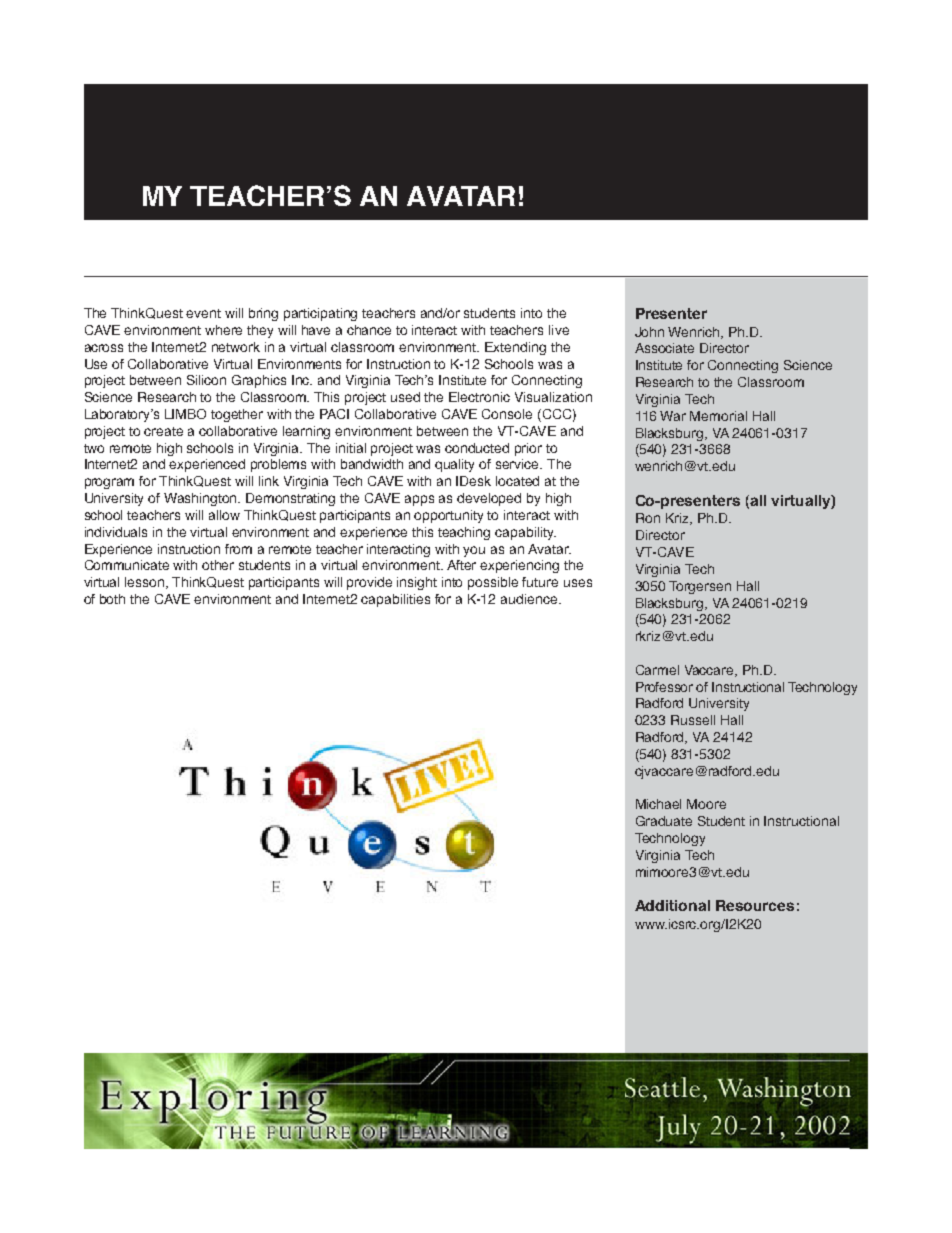 This document has height=1233, width=952. Describe the element at coordinates (649, 332) in the document. I see `John` at that location.
